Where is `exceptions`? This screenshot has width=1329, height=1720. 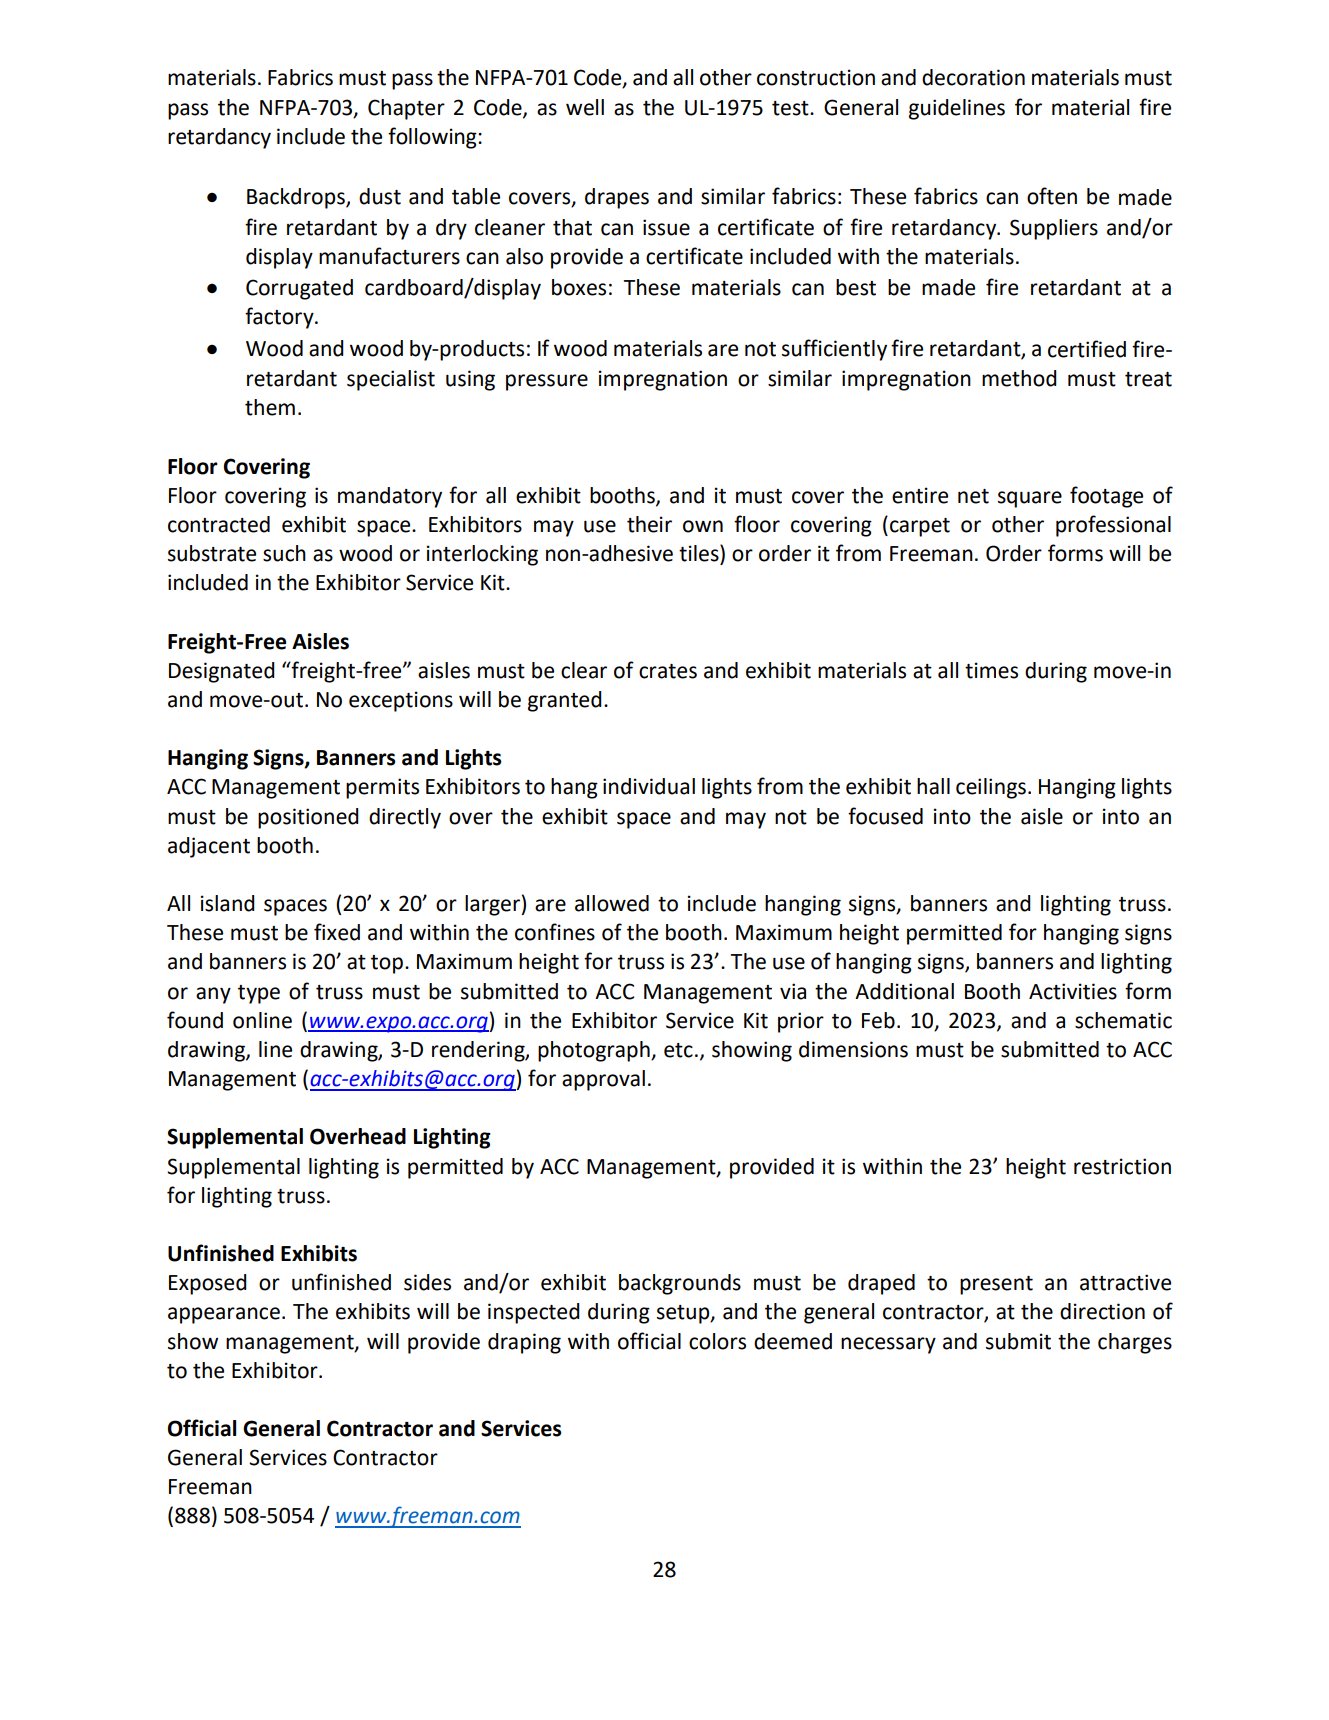 exceptions is located at coordinates (401, 701).
